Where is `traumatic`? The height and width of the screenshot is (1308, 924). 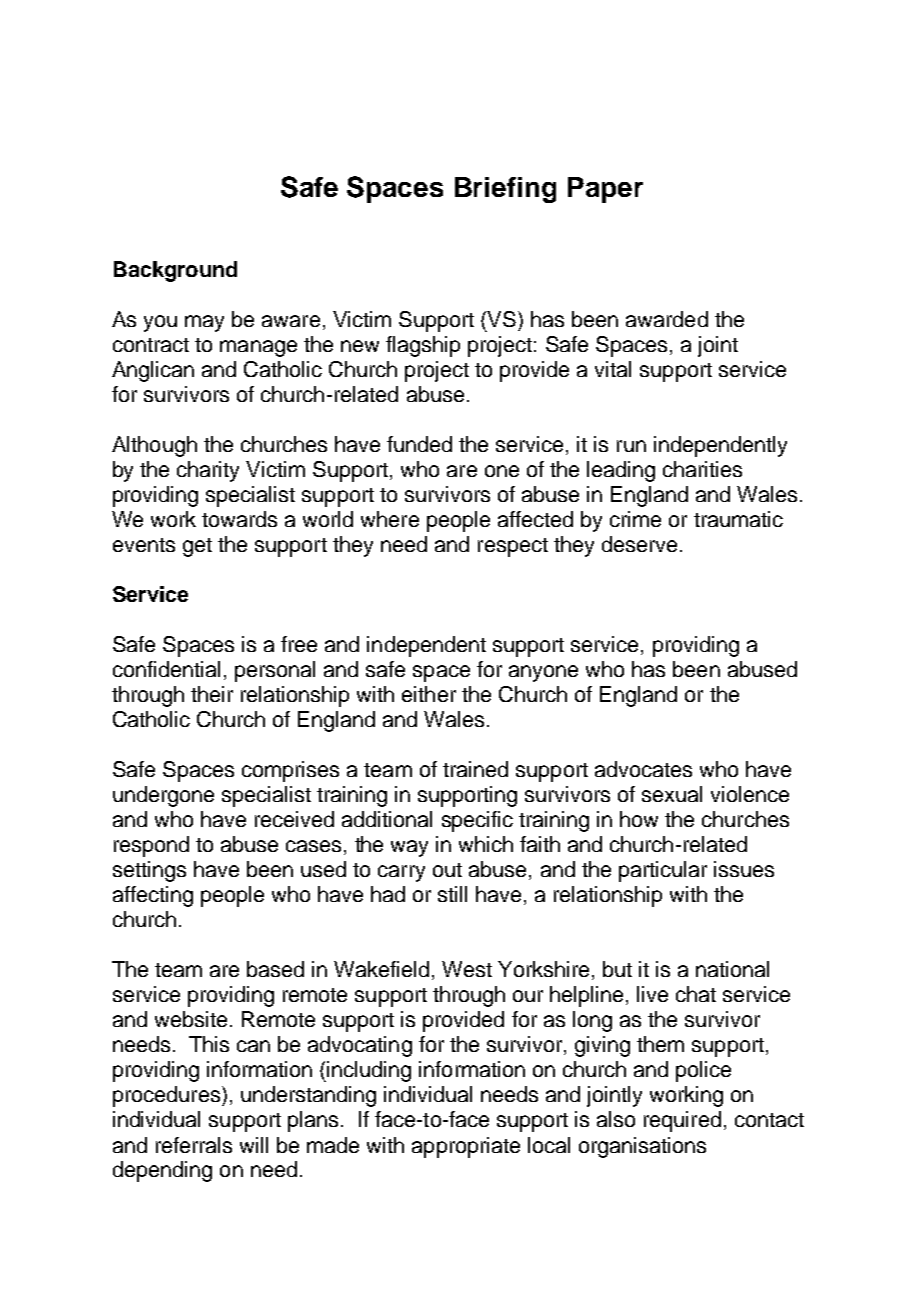
traumatic is located at coordinates (738, 519).
